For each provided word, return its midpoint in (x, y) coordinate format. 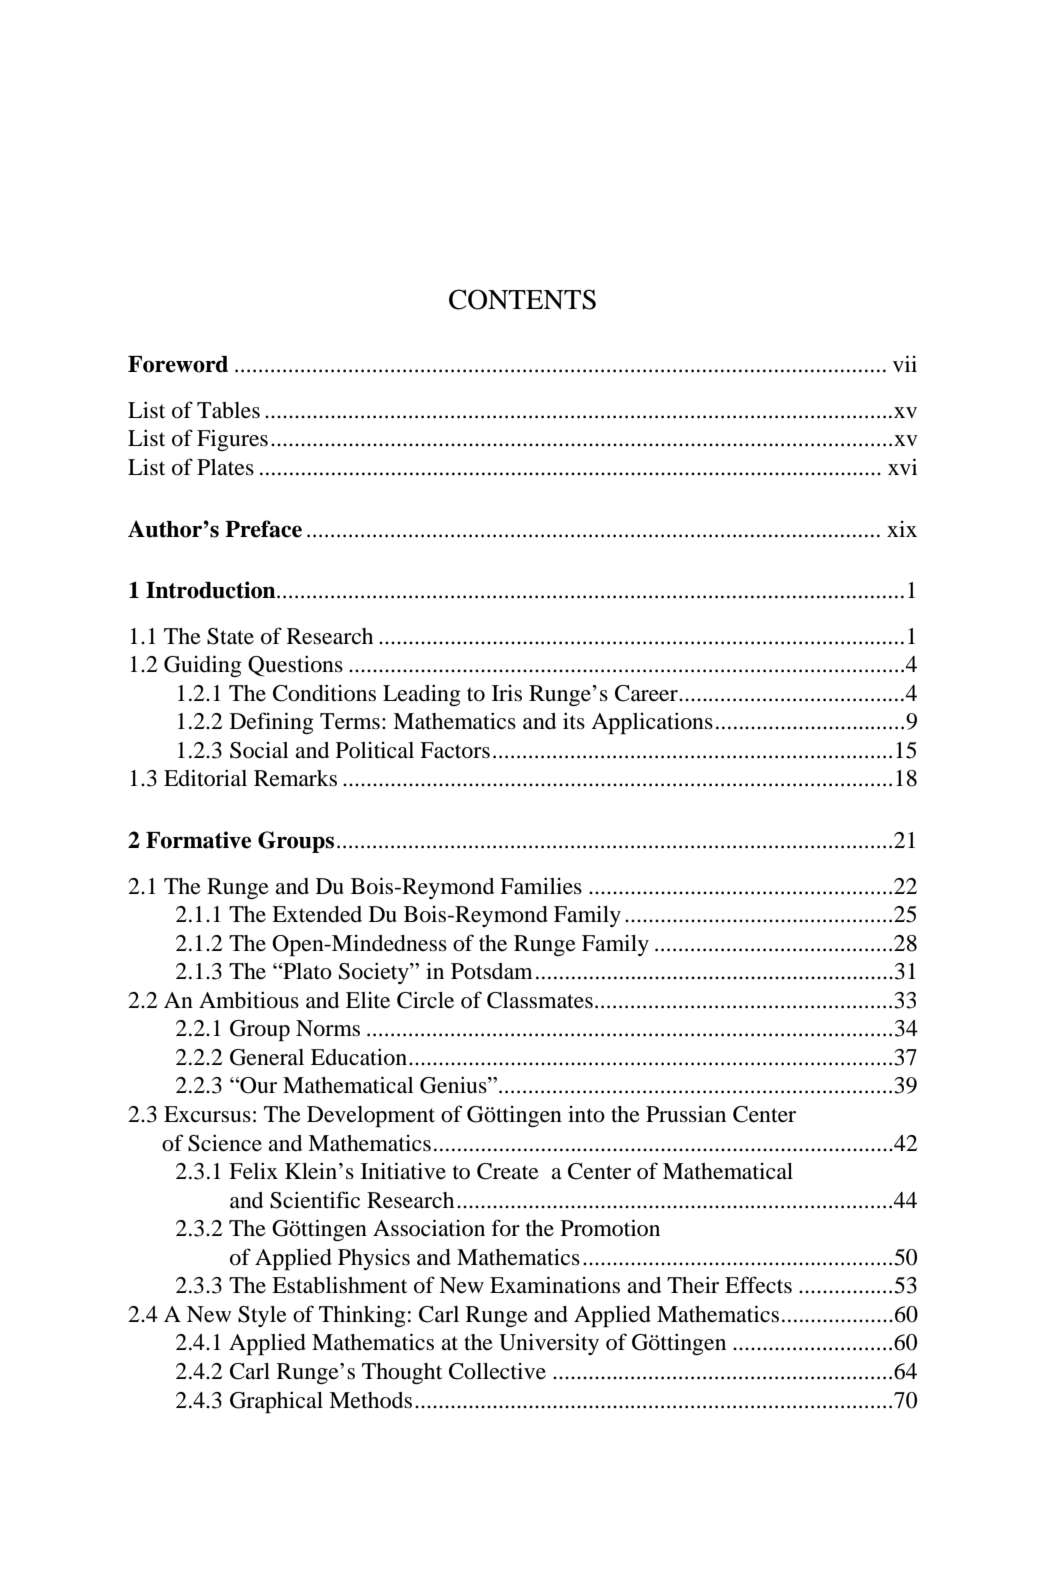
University (549, 1344)
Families (541, 886)
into (586, 1114)
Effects (758, 1285)
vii (905, 363)
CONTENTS (522, 299)
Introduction (212, 590)
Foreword (178, 364)
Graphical (276, 1402)
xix (902, 529)
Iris (507, 693)
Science (225, 1143)
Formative (198, 840)
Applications (652, 723)
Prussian (686, 1114)
